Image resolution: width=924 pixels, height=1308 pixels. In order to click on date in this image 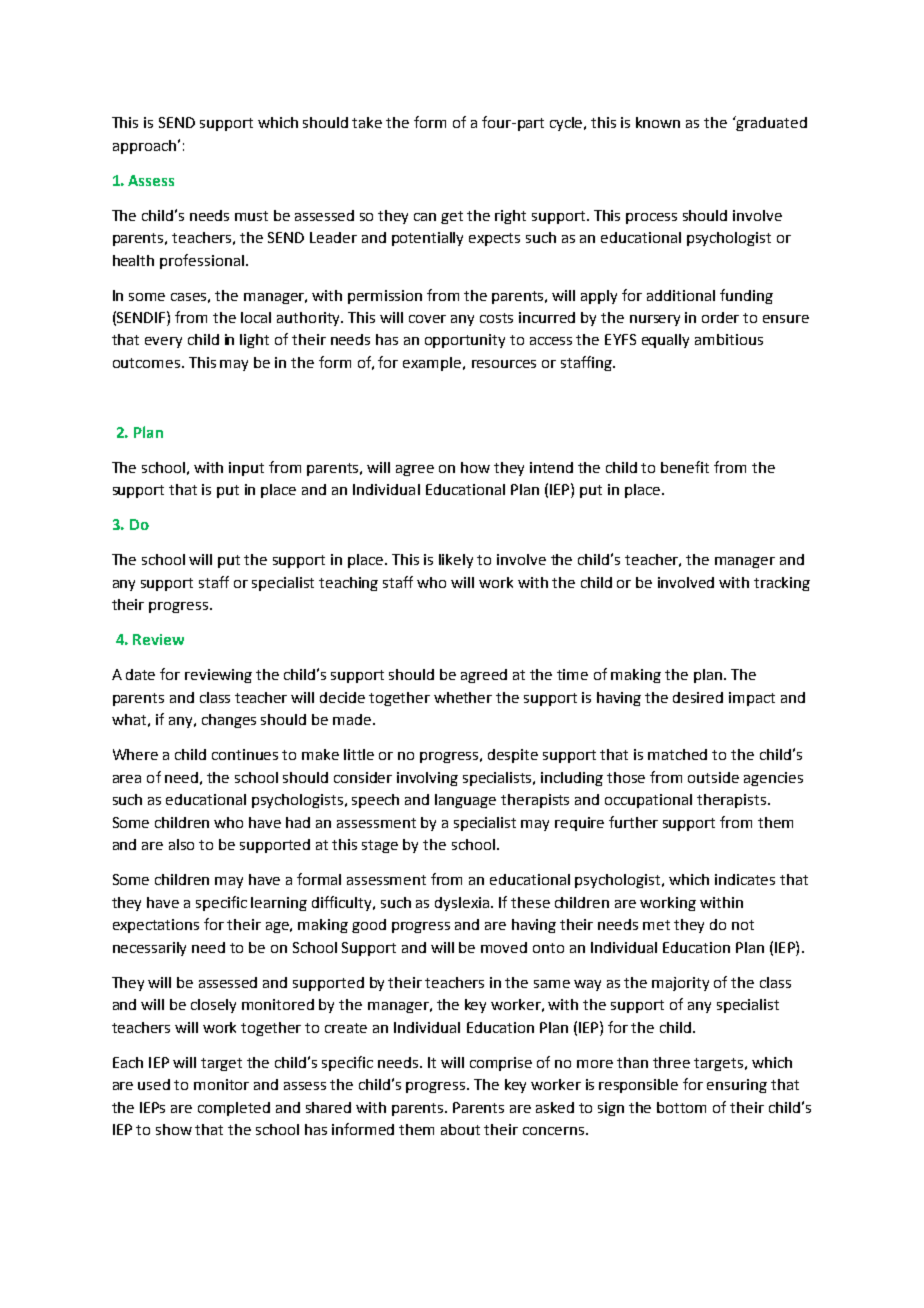, I will do `click(140, 674)`.
